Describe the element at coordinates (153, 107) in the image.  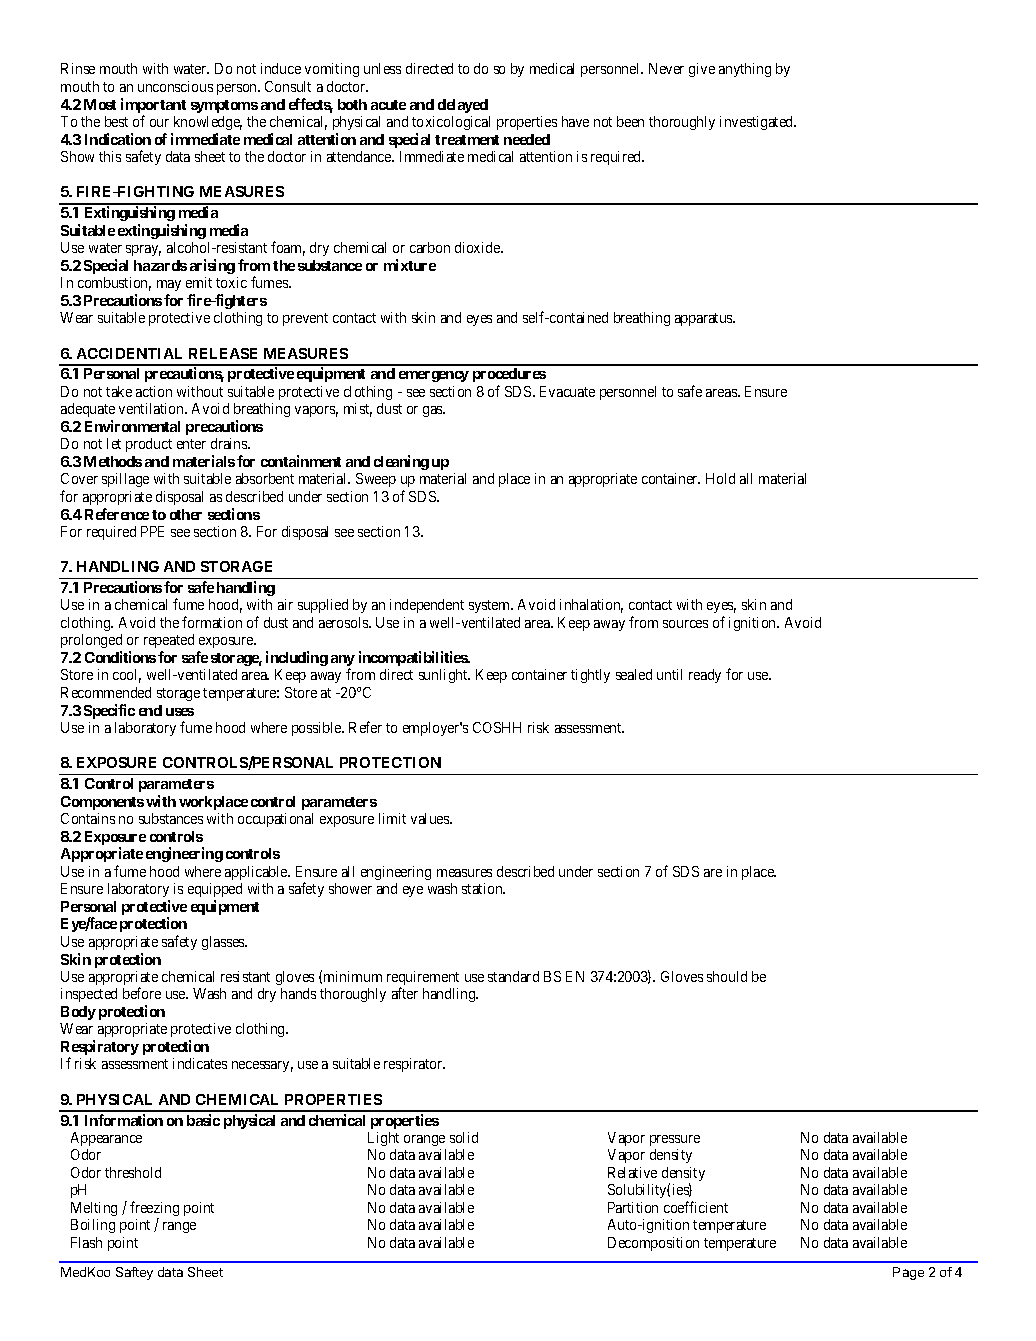
I see `important` at that location.
